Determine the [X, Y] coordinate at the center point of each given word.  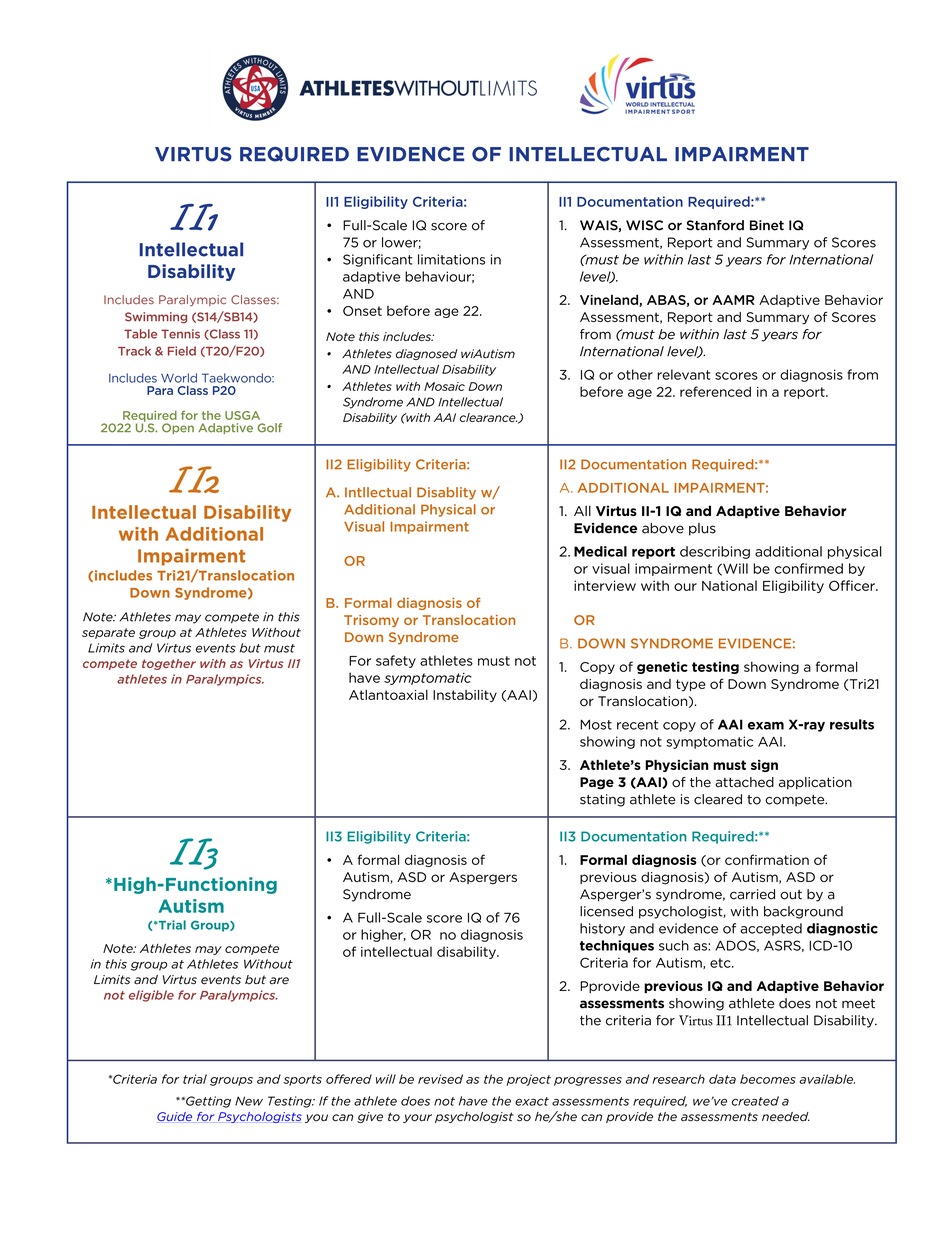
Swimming [156, 317]
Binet [767, 225]
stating [602, 800]
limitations [451, 259]
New [249, 1101]
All [582, 510]
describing [715, 552]
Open [178, 428]
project [528, 1080]
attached [744, 782]
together [169, 664]
